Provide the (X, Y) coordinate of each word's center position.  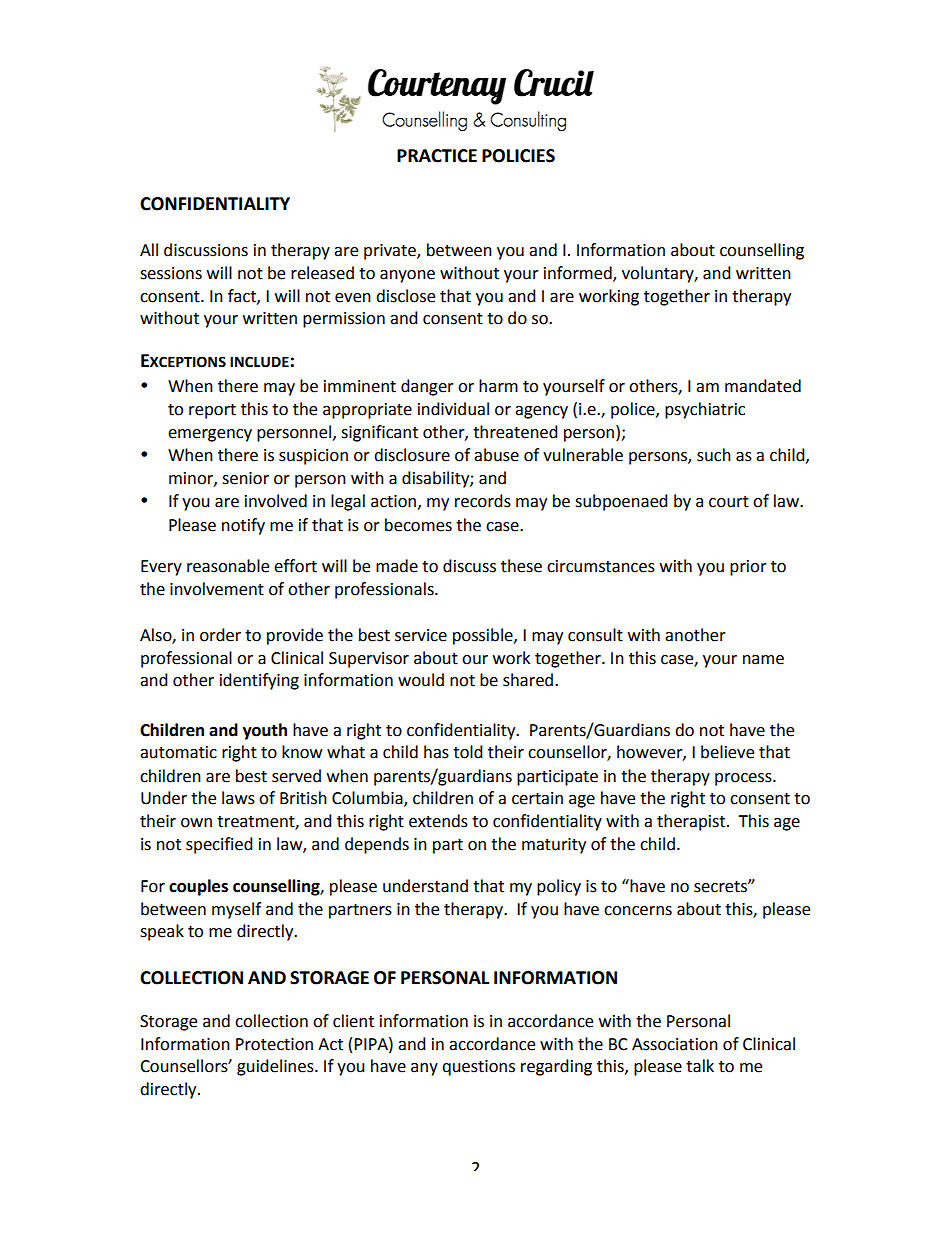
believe (727, 752)
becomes (418, 525)
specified (219, 845)
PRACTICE (437, 156)
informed (579, 273)
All (149, 249)
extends (438, 821)
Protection (274, 1044)
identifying (259, 681)
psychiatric (705, 410)
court (729, 502)
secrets (721, 887)
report (212, 411)
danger (427, 387)
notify (243, 526)
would (421, 680)
